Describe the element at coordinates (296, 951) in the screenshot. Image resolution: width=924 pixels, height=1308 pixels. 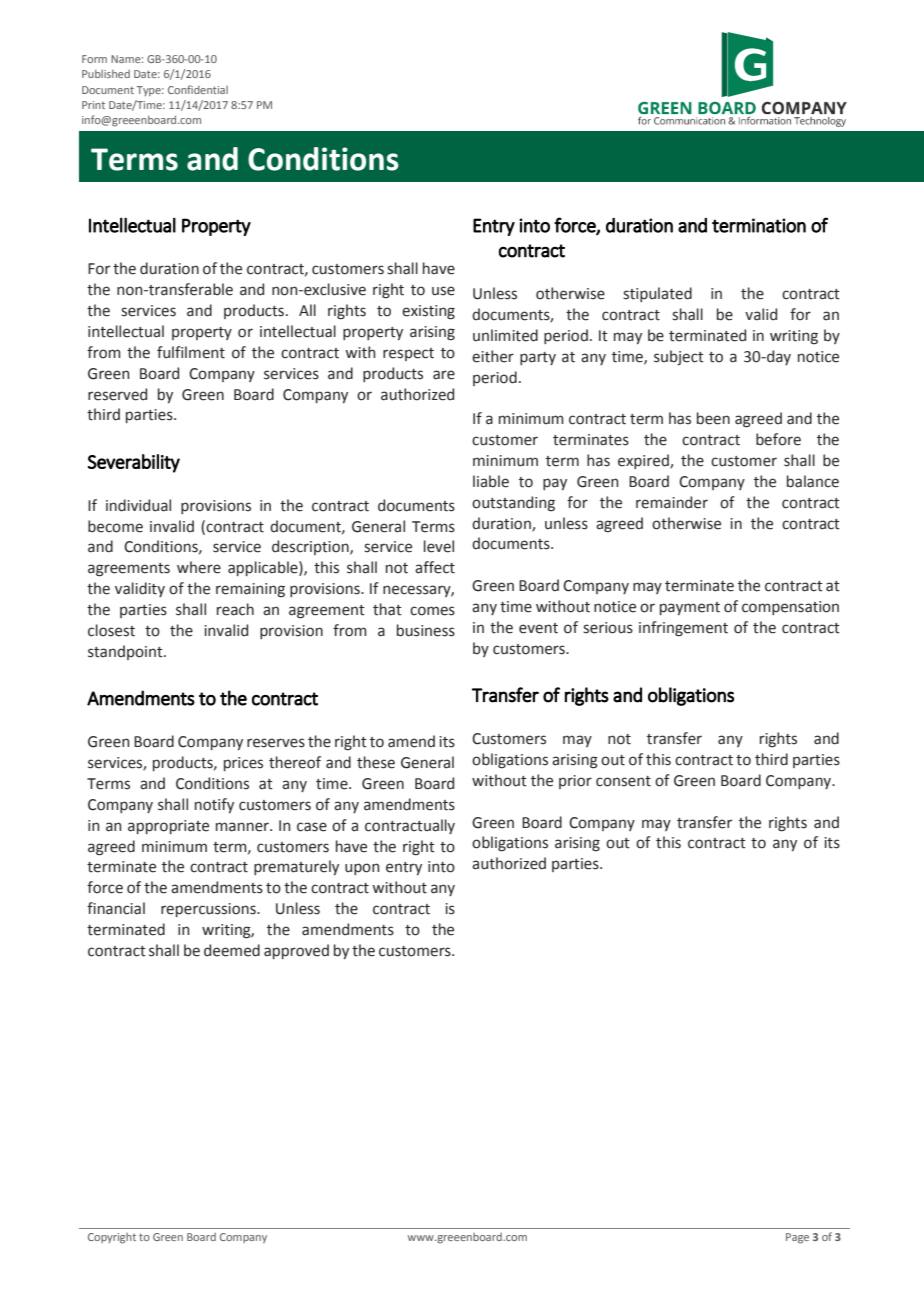
I see `approved` at that location.
